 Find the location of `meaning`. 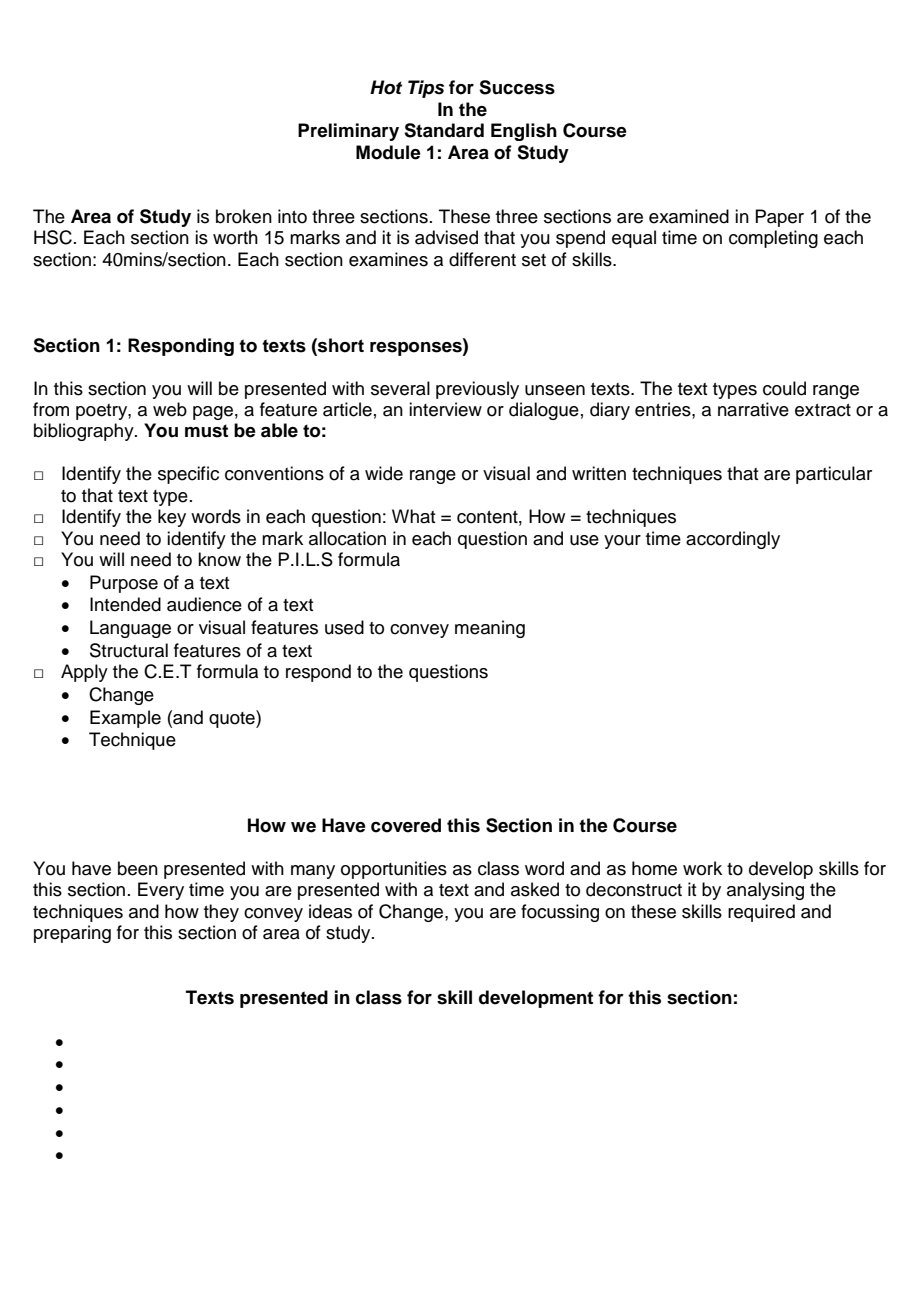

meaning is located at coordinates (490, 629).
